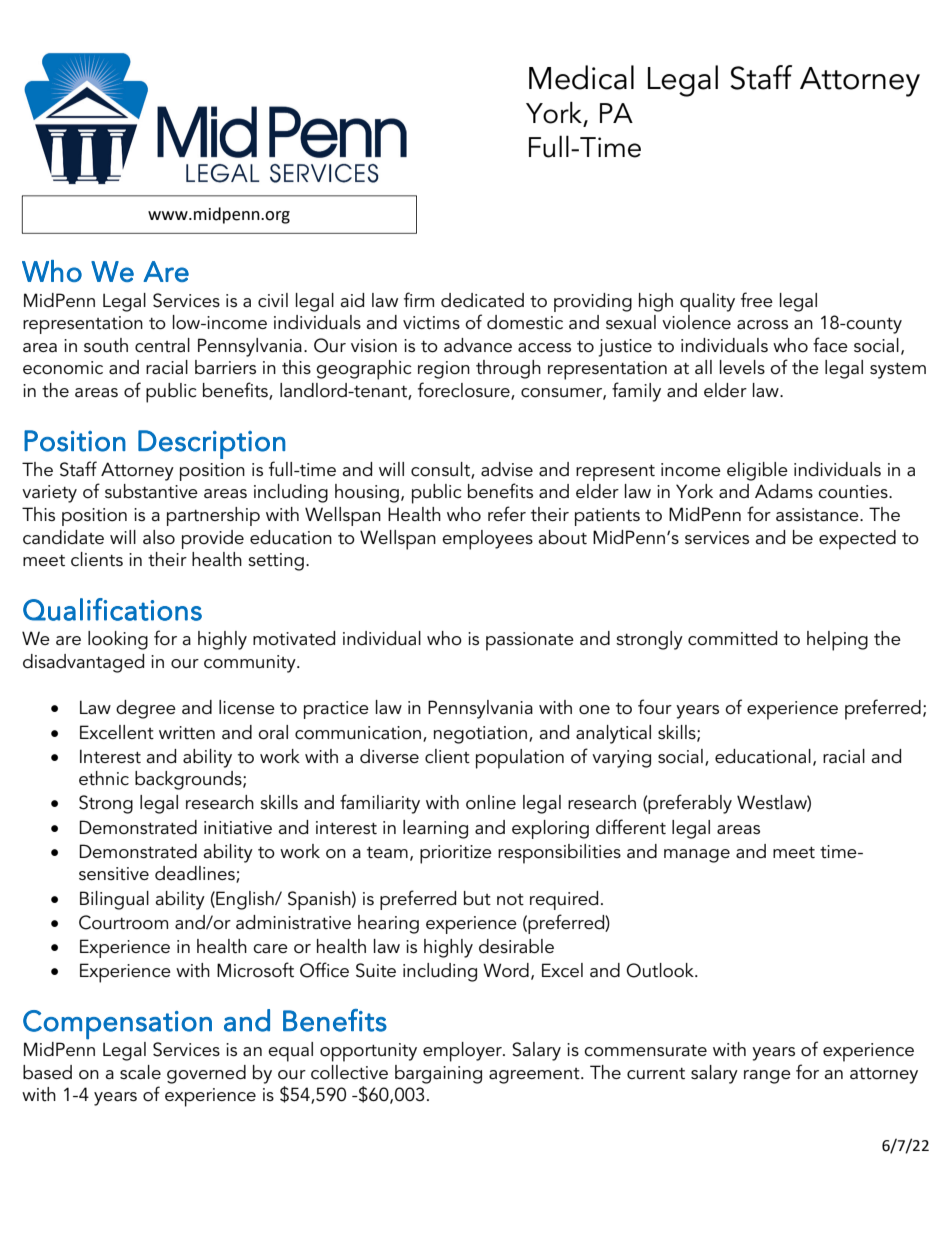 The image size is (952, 1233). What do you see at coordinates (273, 300) in the screenshot?
I see `civil` at bounding box center [273, 300].
